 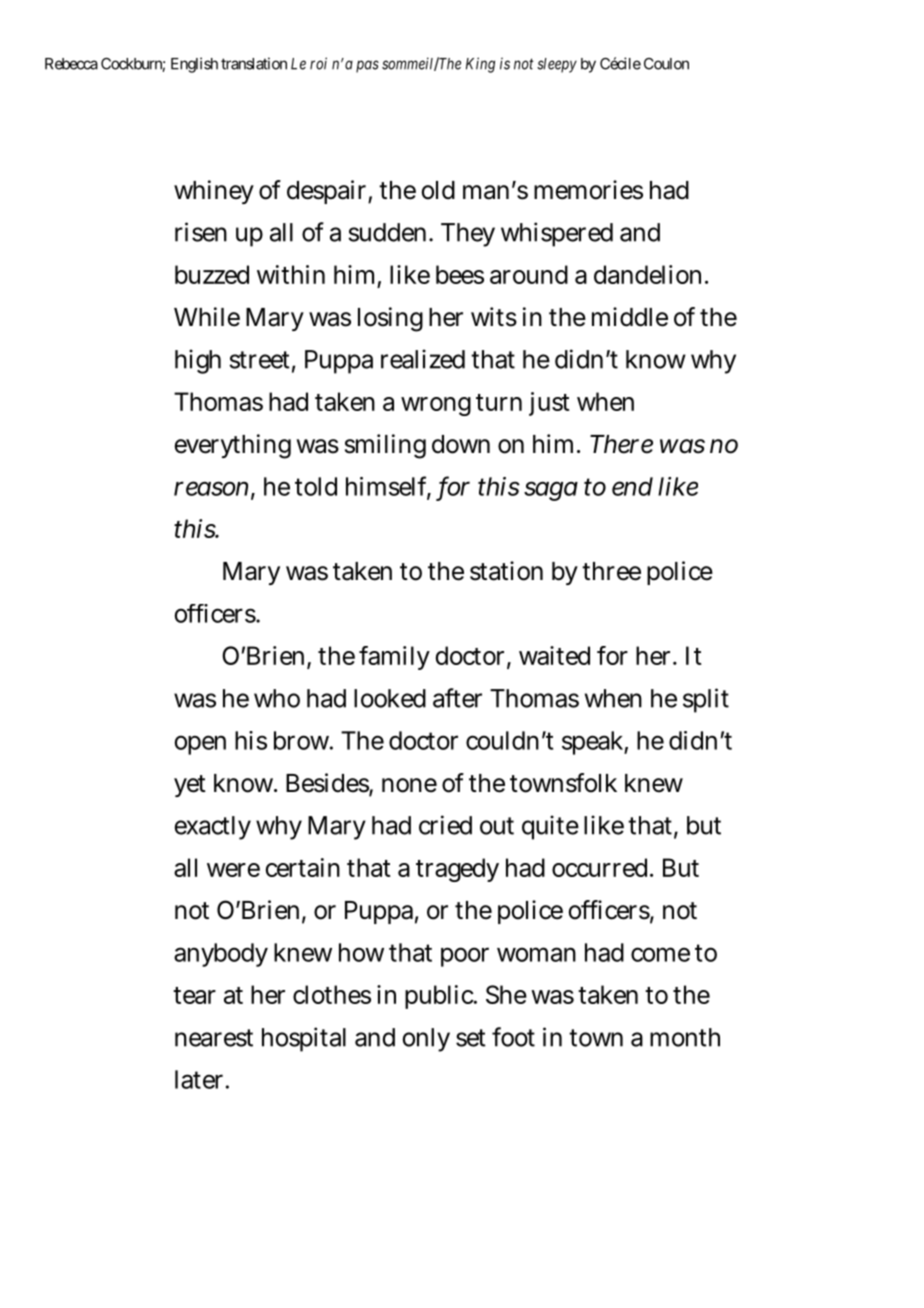 I want to click on three, so click(x=611, y=571).
